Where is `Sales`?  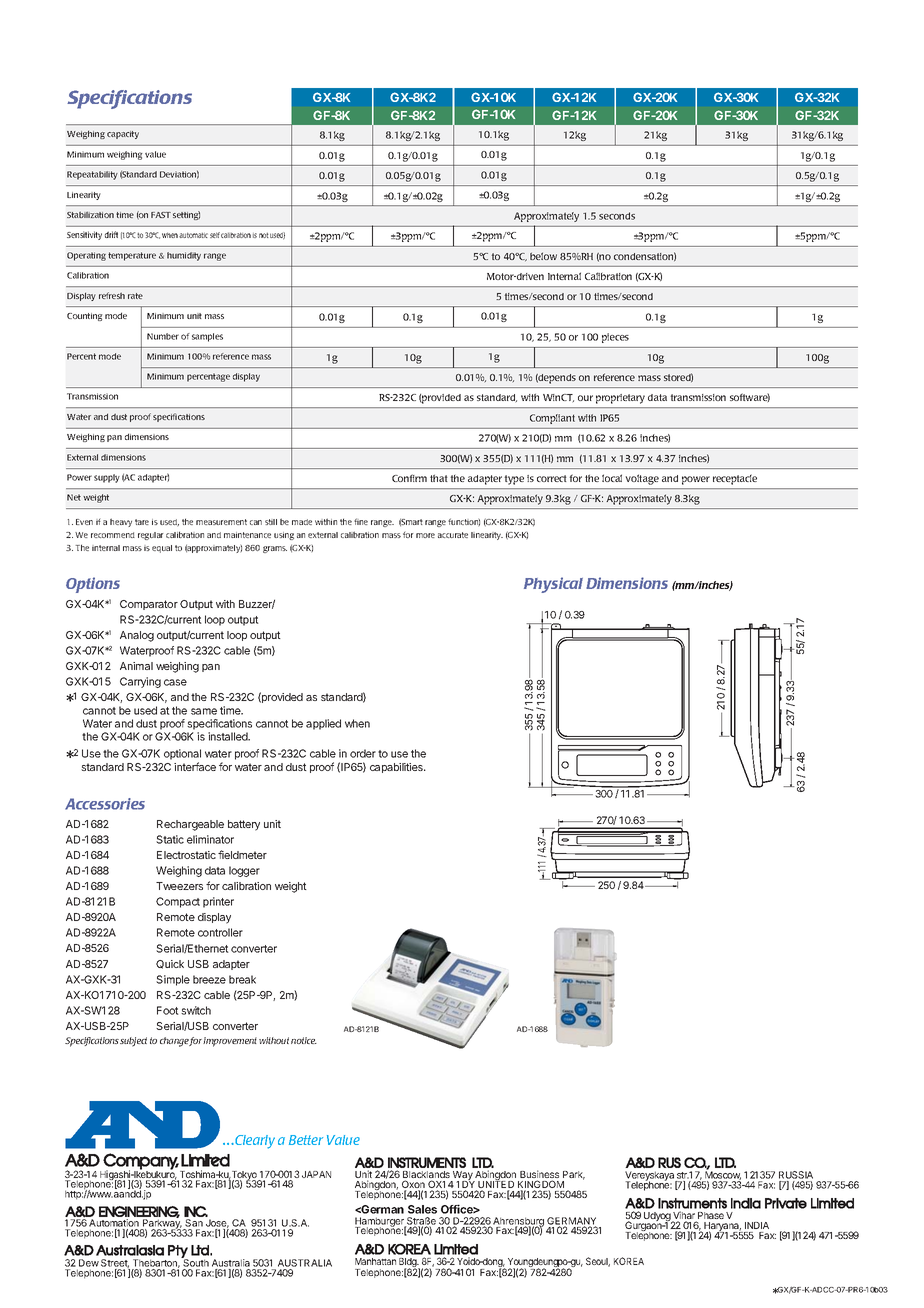
Sales is located at coordinates (422, 1209).
